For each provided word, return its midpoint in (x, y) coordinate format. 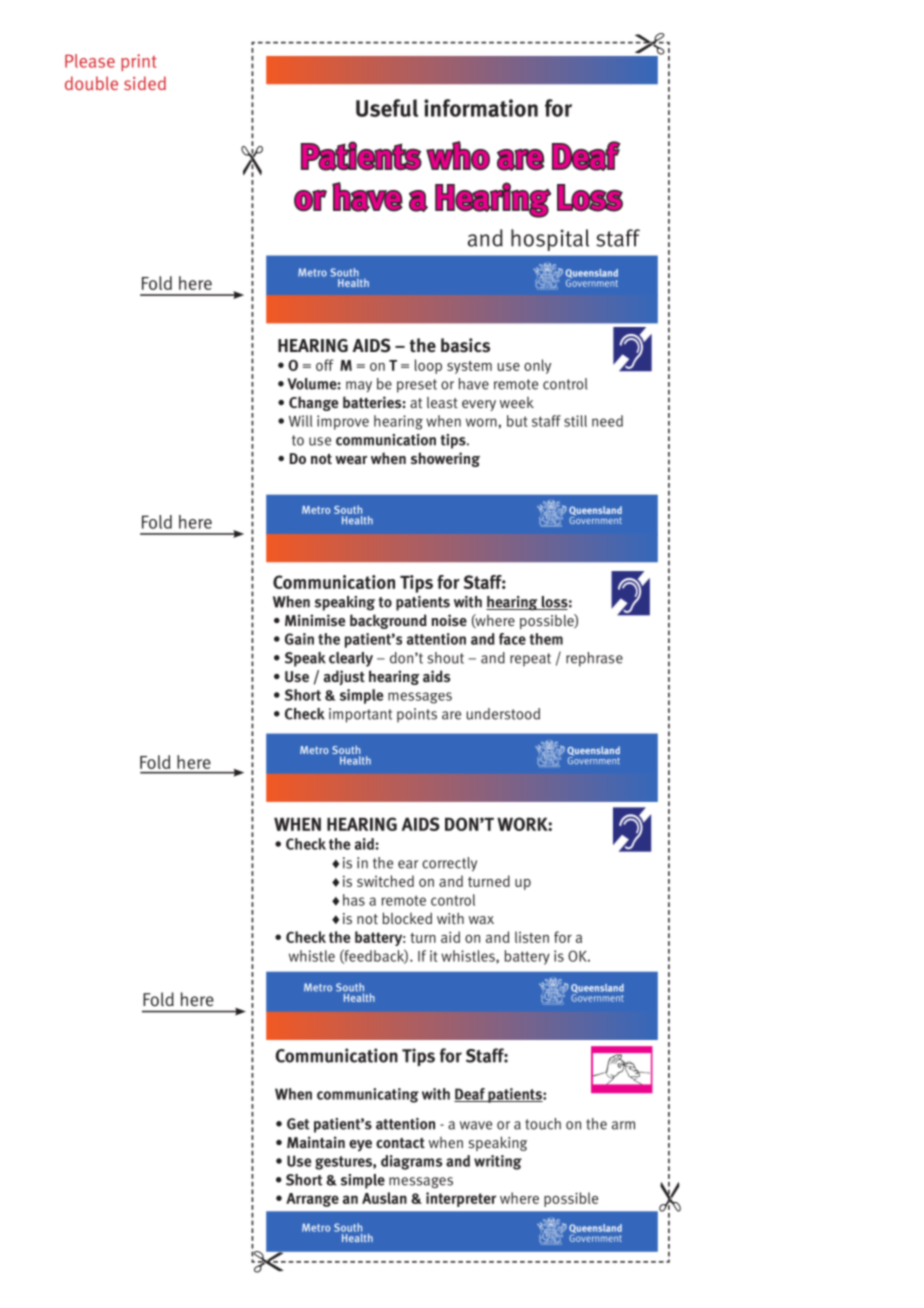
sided (145, 83)
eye (360, 1146)
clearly (351, 659)
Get (298, 1124)
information (481, 108)
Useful (387, 108)
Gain (299, 639)
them (546, 639)
